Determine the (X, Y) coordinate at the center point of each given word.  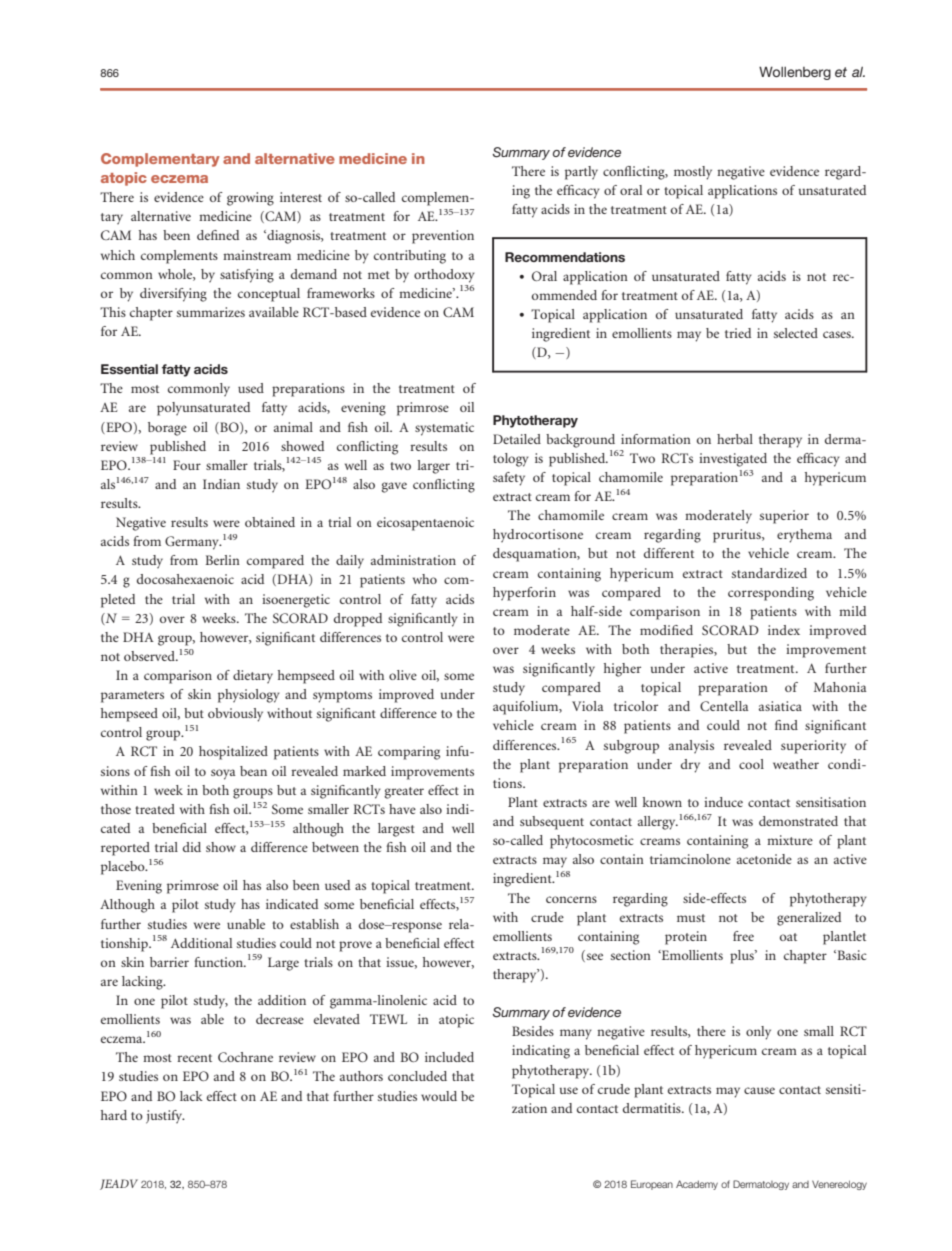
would (439, 1096)
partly (581, 173)
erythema (804, 536)
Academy (697, 1185)
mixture (790, 840)
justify (165, 1117)
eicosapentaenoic (425, 524)
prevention (443, 237)
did (192, 847)
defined (218, 235)
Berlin (222, 560)
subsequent (552, 823)
